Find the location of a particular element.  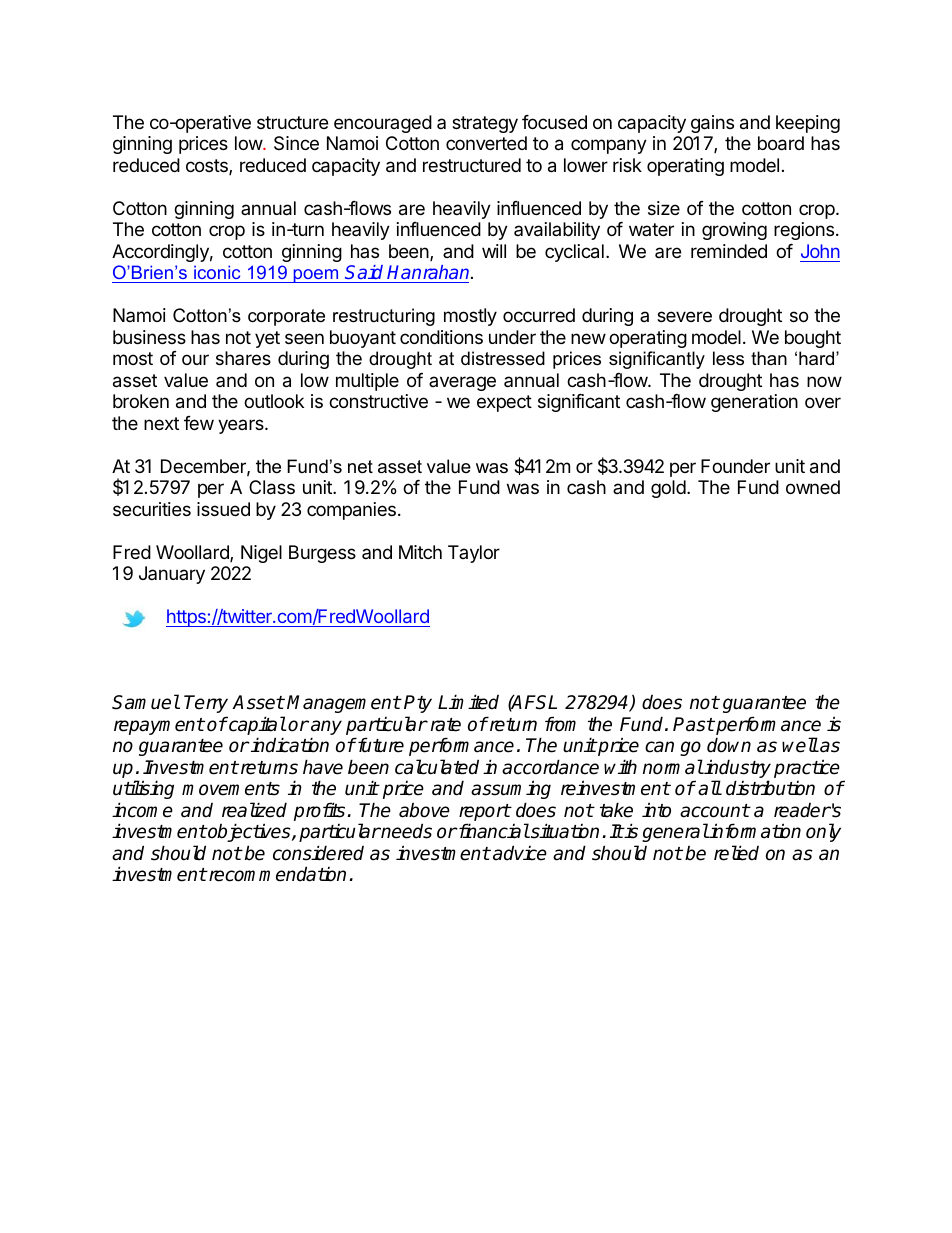

converted is located at coordinates (486, 143).
